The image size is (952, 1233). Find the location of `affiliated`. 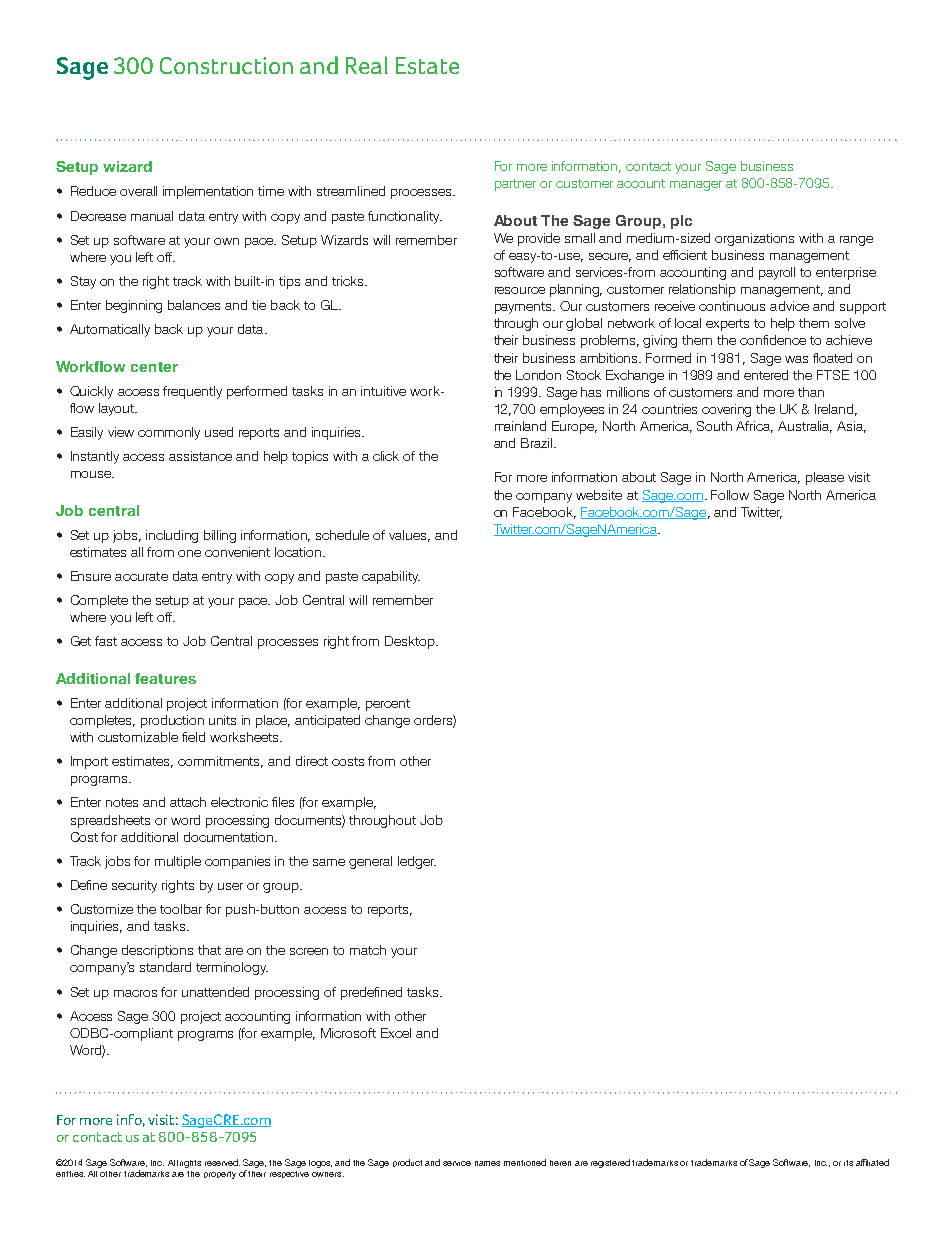

affiliated is located at coordinates (872, 1162).
